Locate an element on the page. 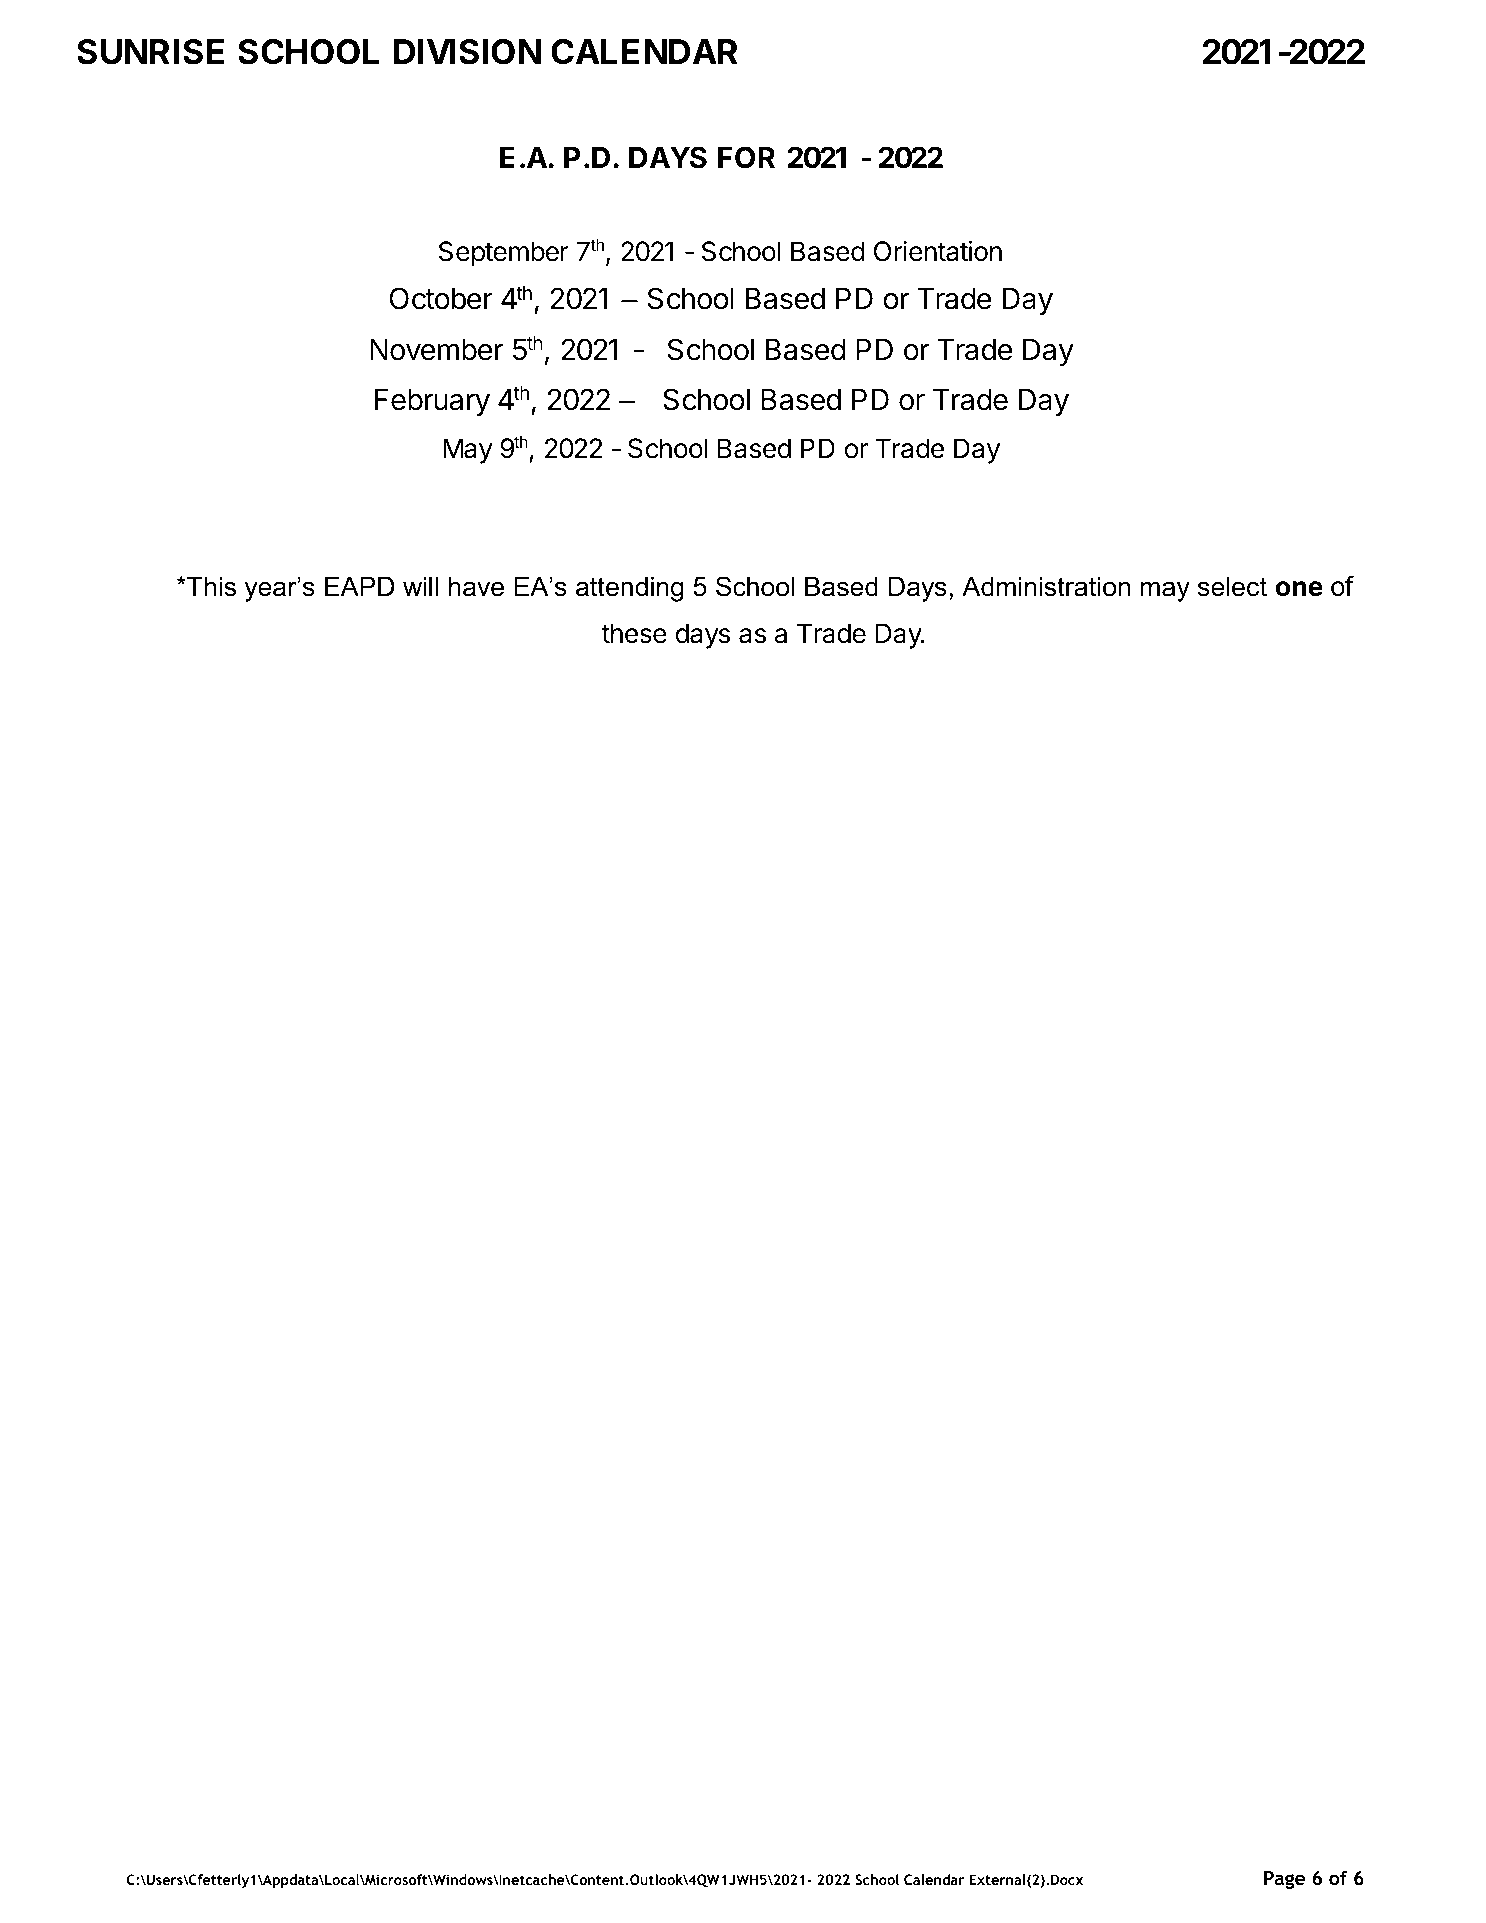 The width and height of the image is (1486, 1923). these is located at coordinates (634, 633).
